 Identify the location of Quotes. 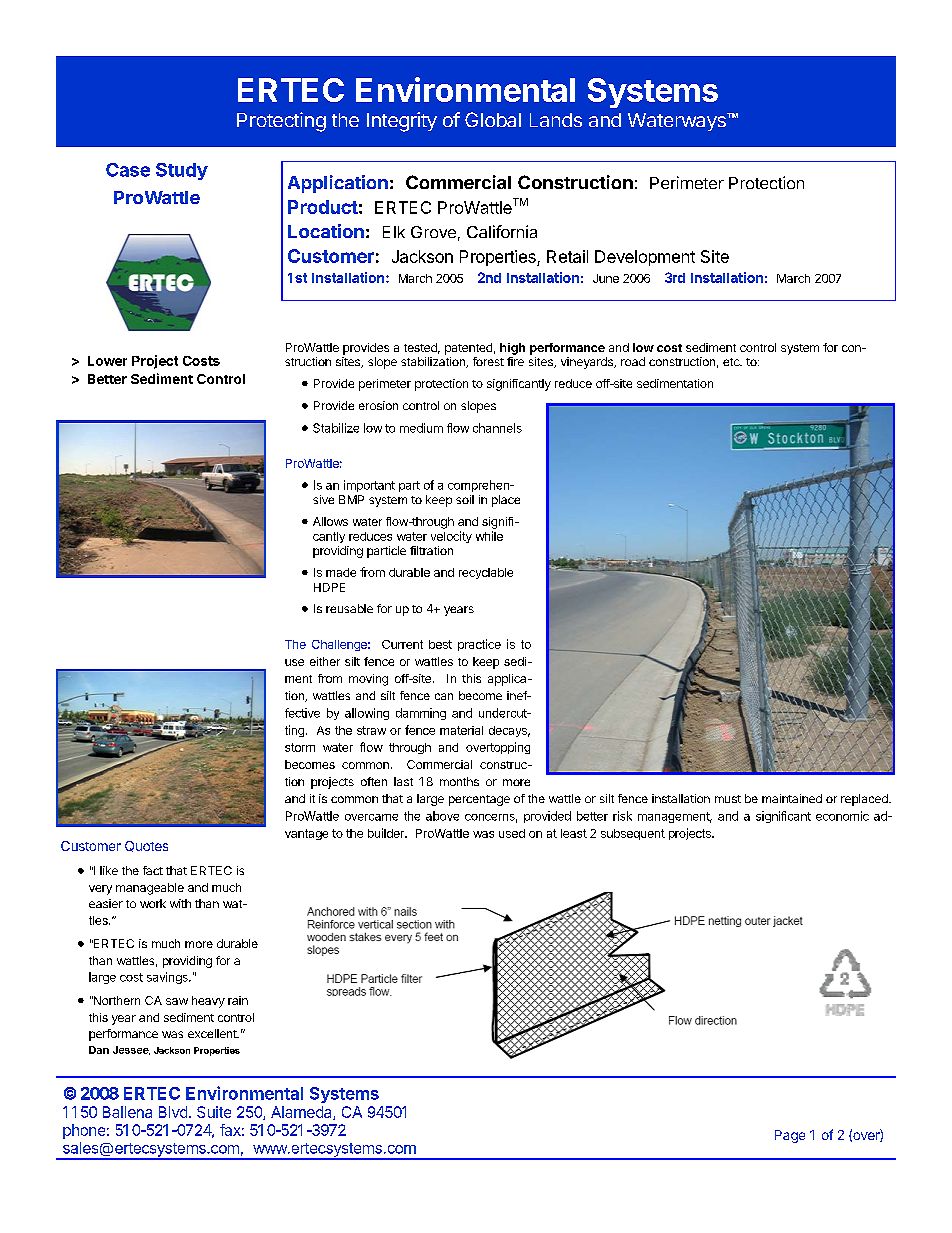
(146, 846).
